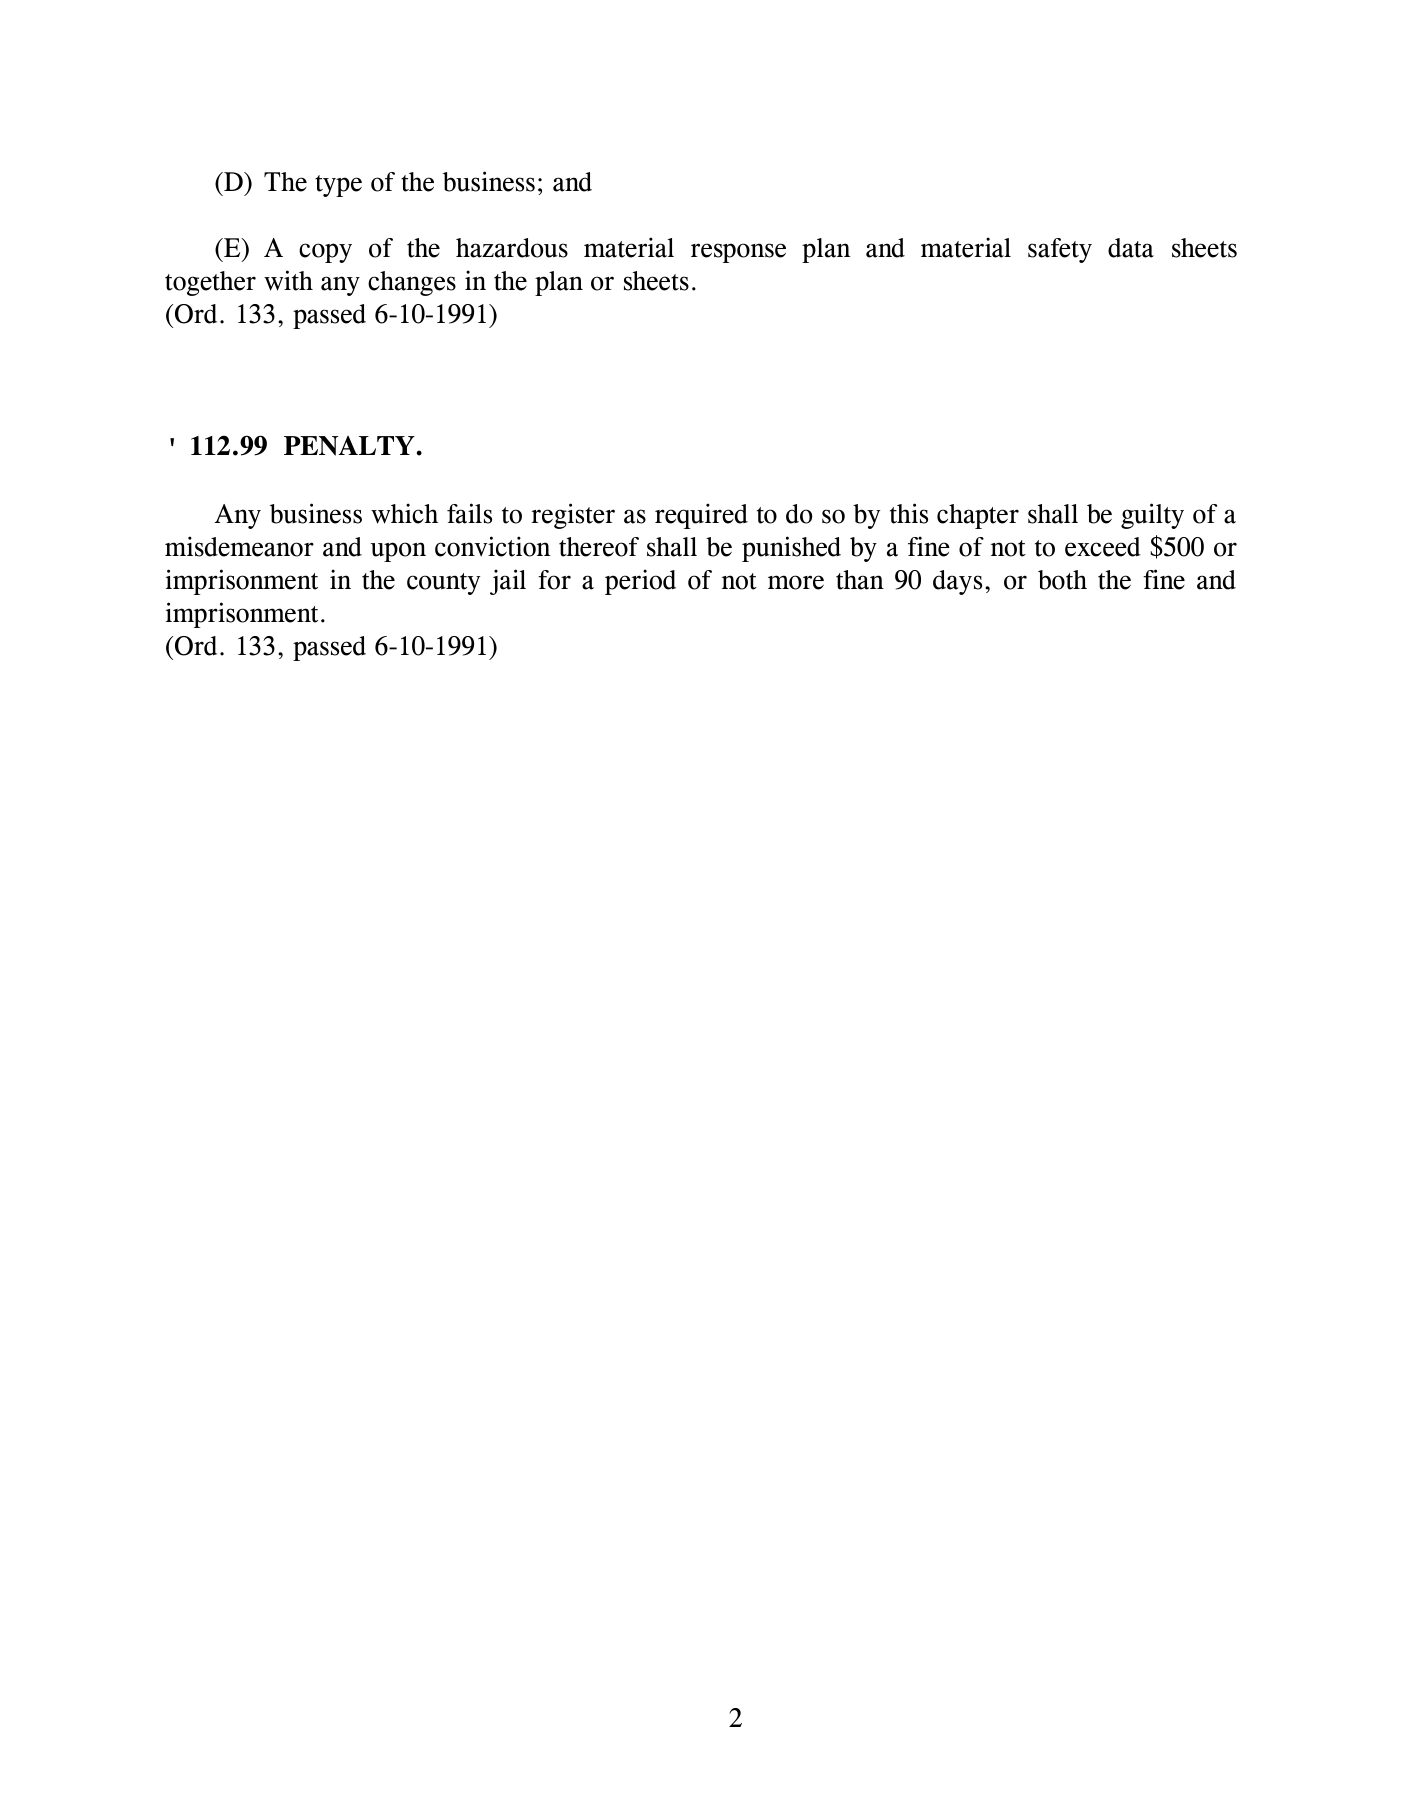 The image size is (1402, 1815). Describe the element at coordinates (349, 446) in the image. I see `PENALTY` at that location.
